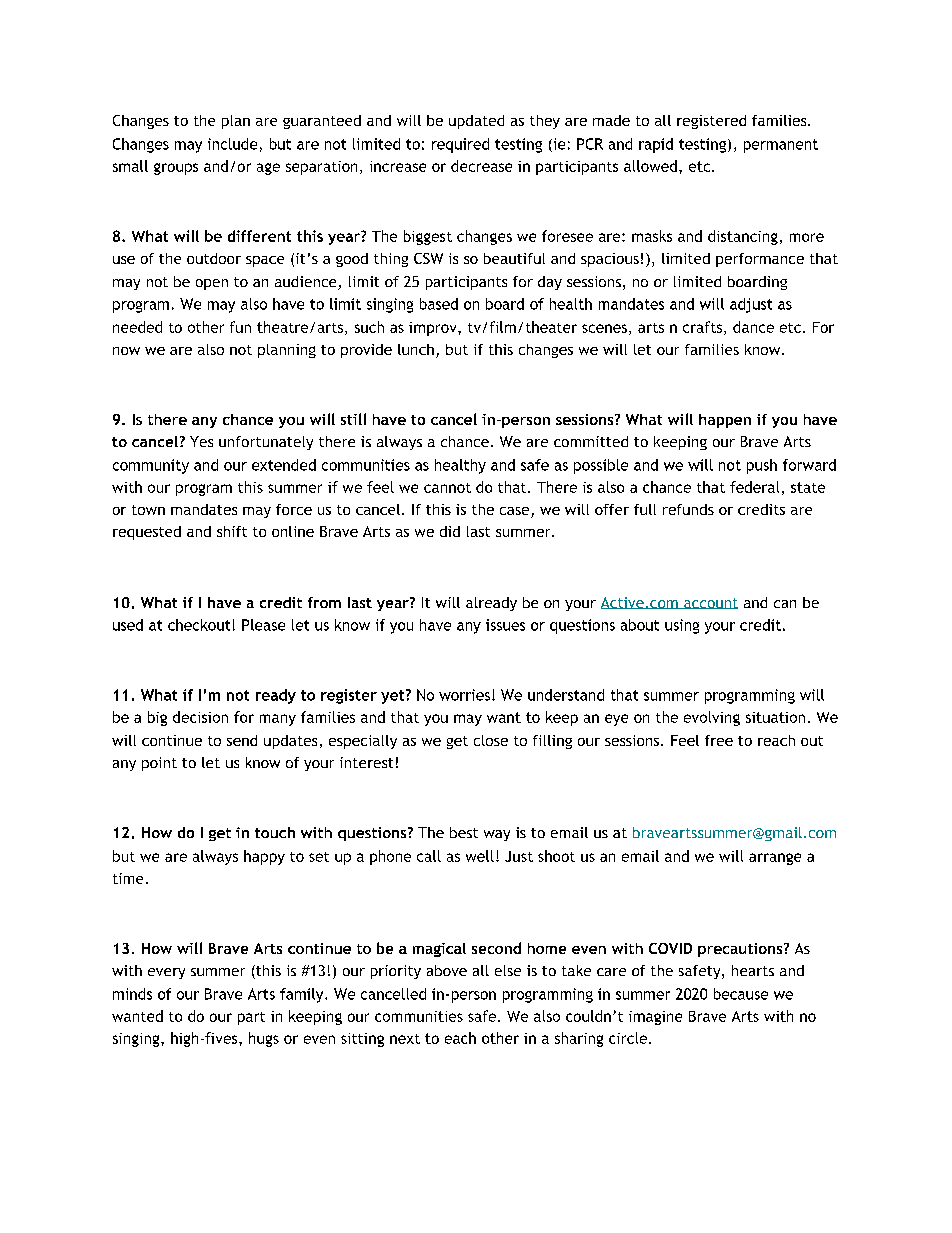  What do you see at coordinates (741, 994) in the page?
I see `because` at bounding box center [741, 994].
